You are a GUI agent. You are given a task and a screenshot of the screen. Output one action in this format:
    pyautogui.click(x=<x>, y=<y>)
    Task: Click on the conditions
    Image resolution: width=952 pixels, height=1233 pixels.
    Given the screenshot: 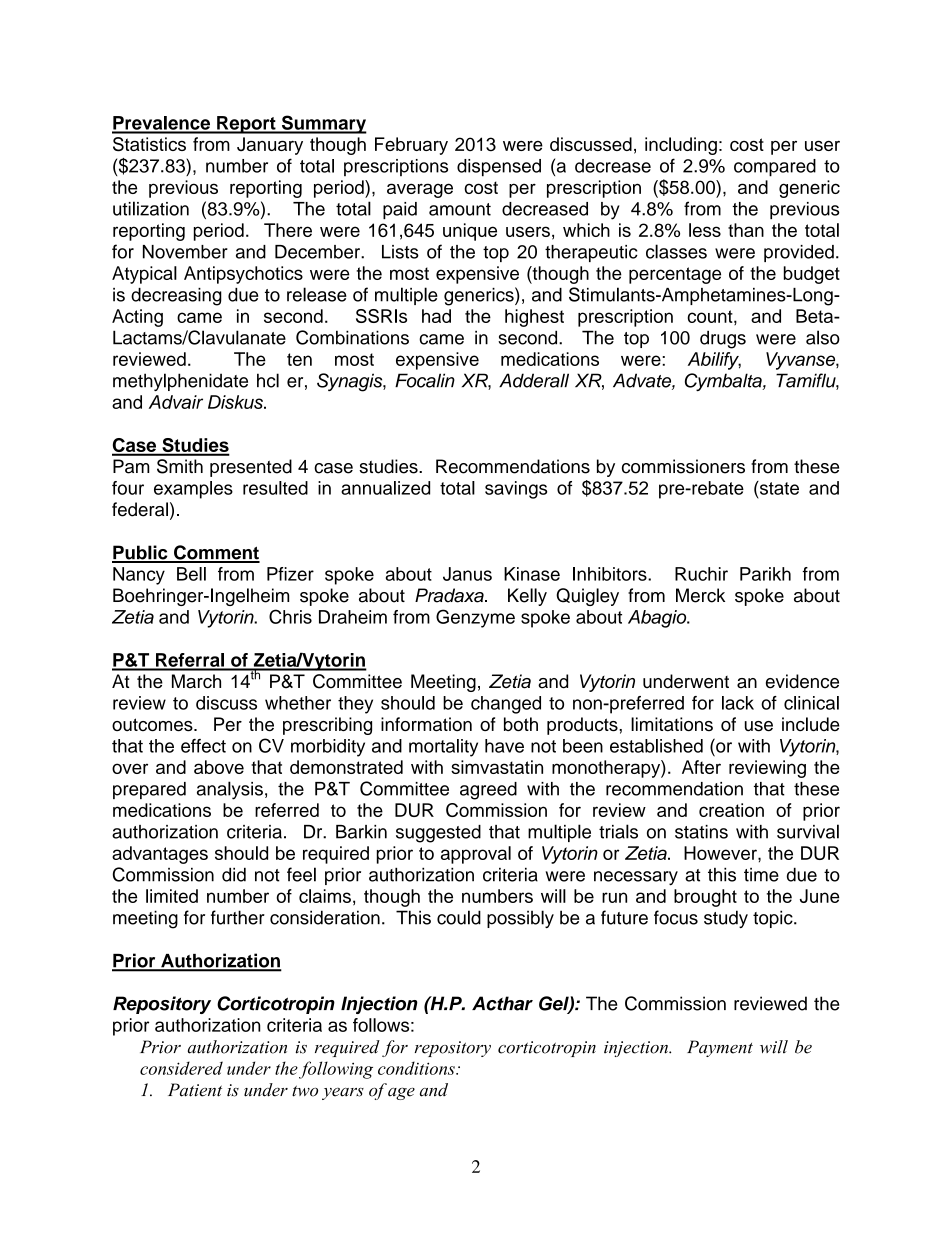 What is the action you would take?
    pyautogui.click(x=417, y=1068)
